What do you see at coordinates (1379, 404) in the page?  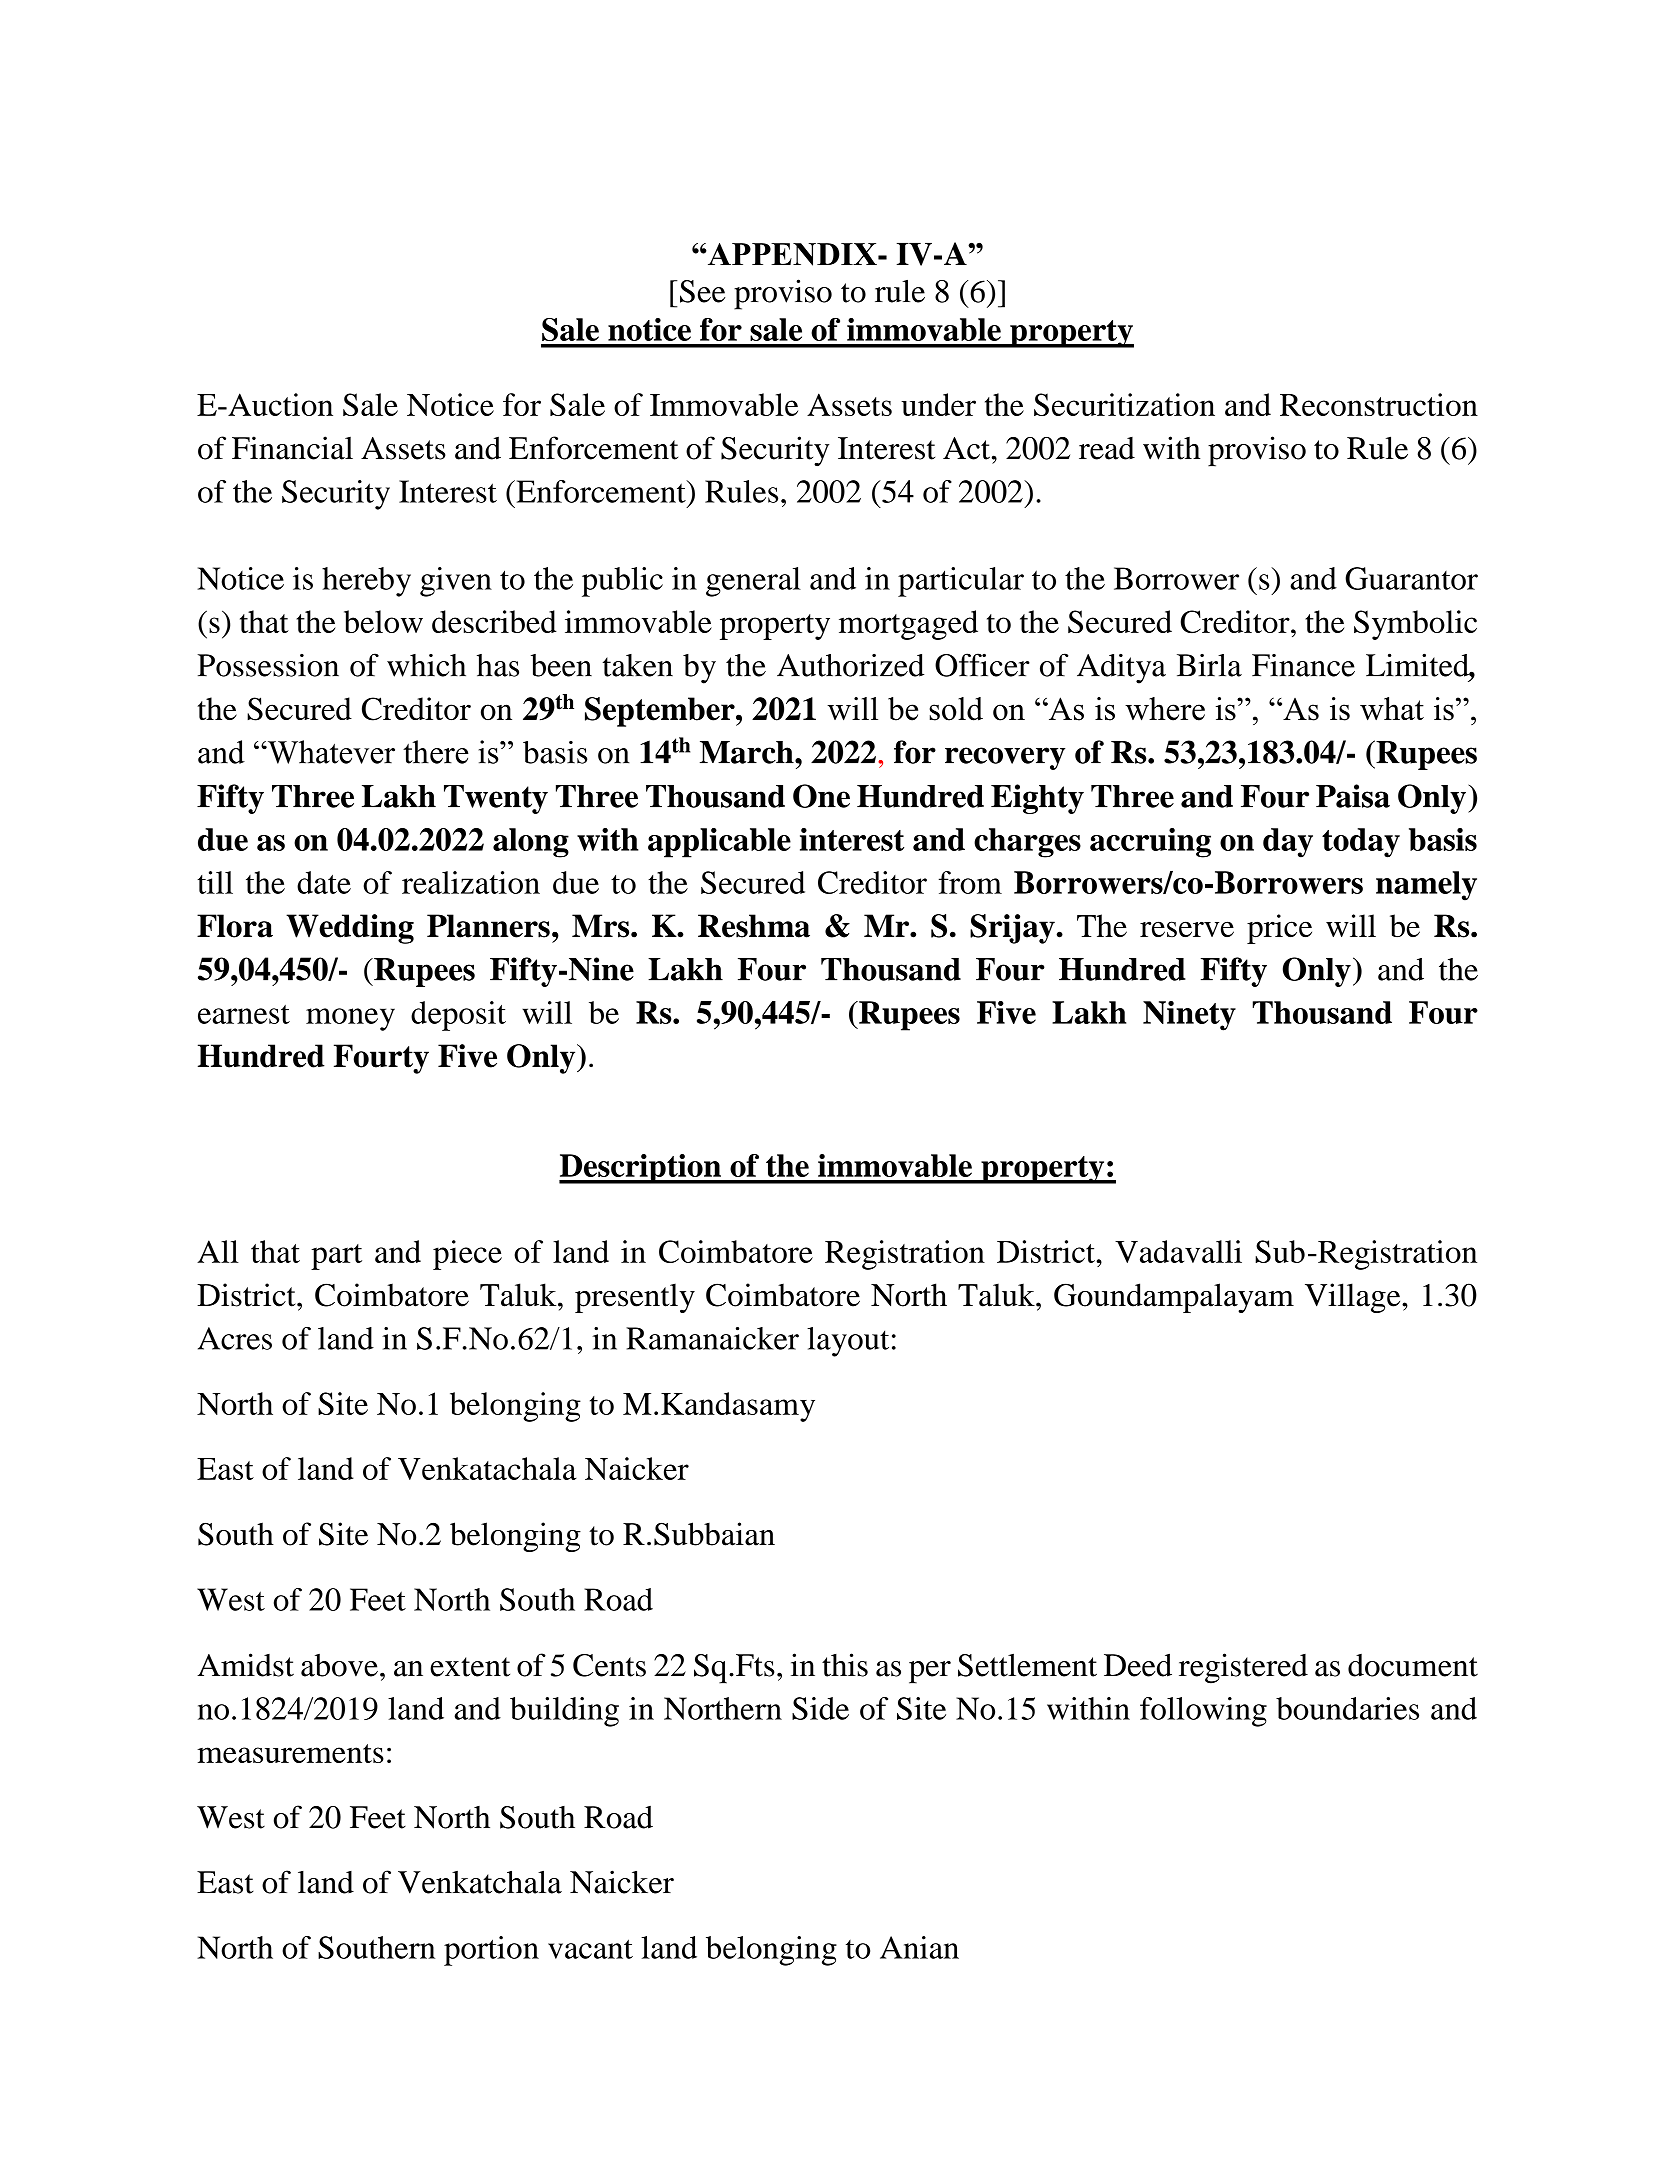 I see `Reconstruction` at bounding box center [1379, 404].
